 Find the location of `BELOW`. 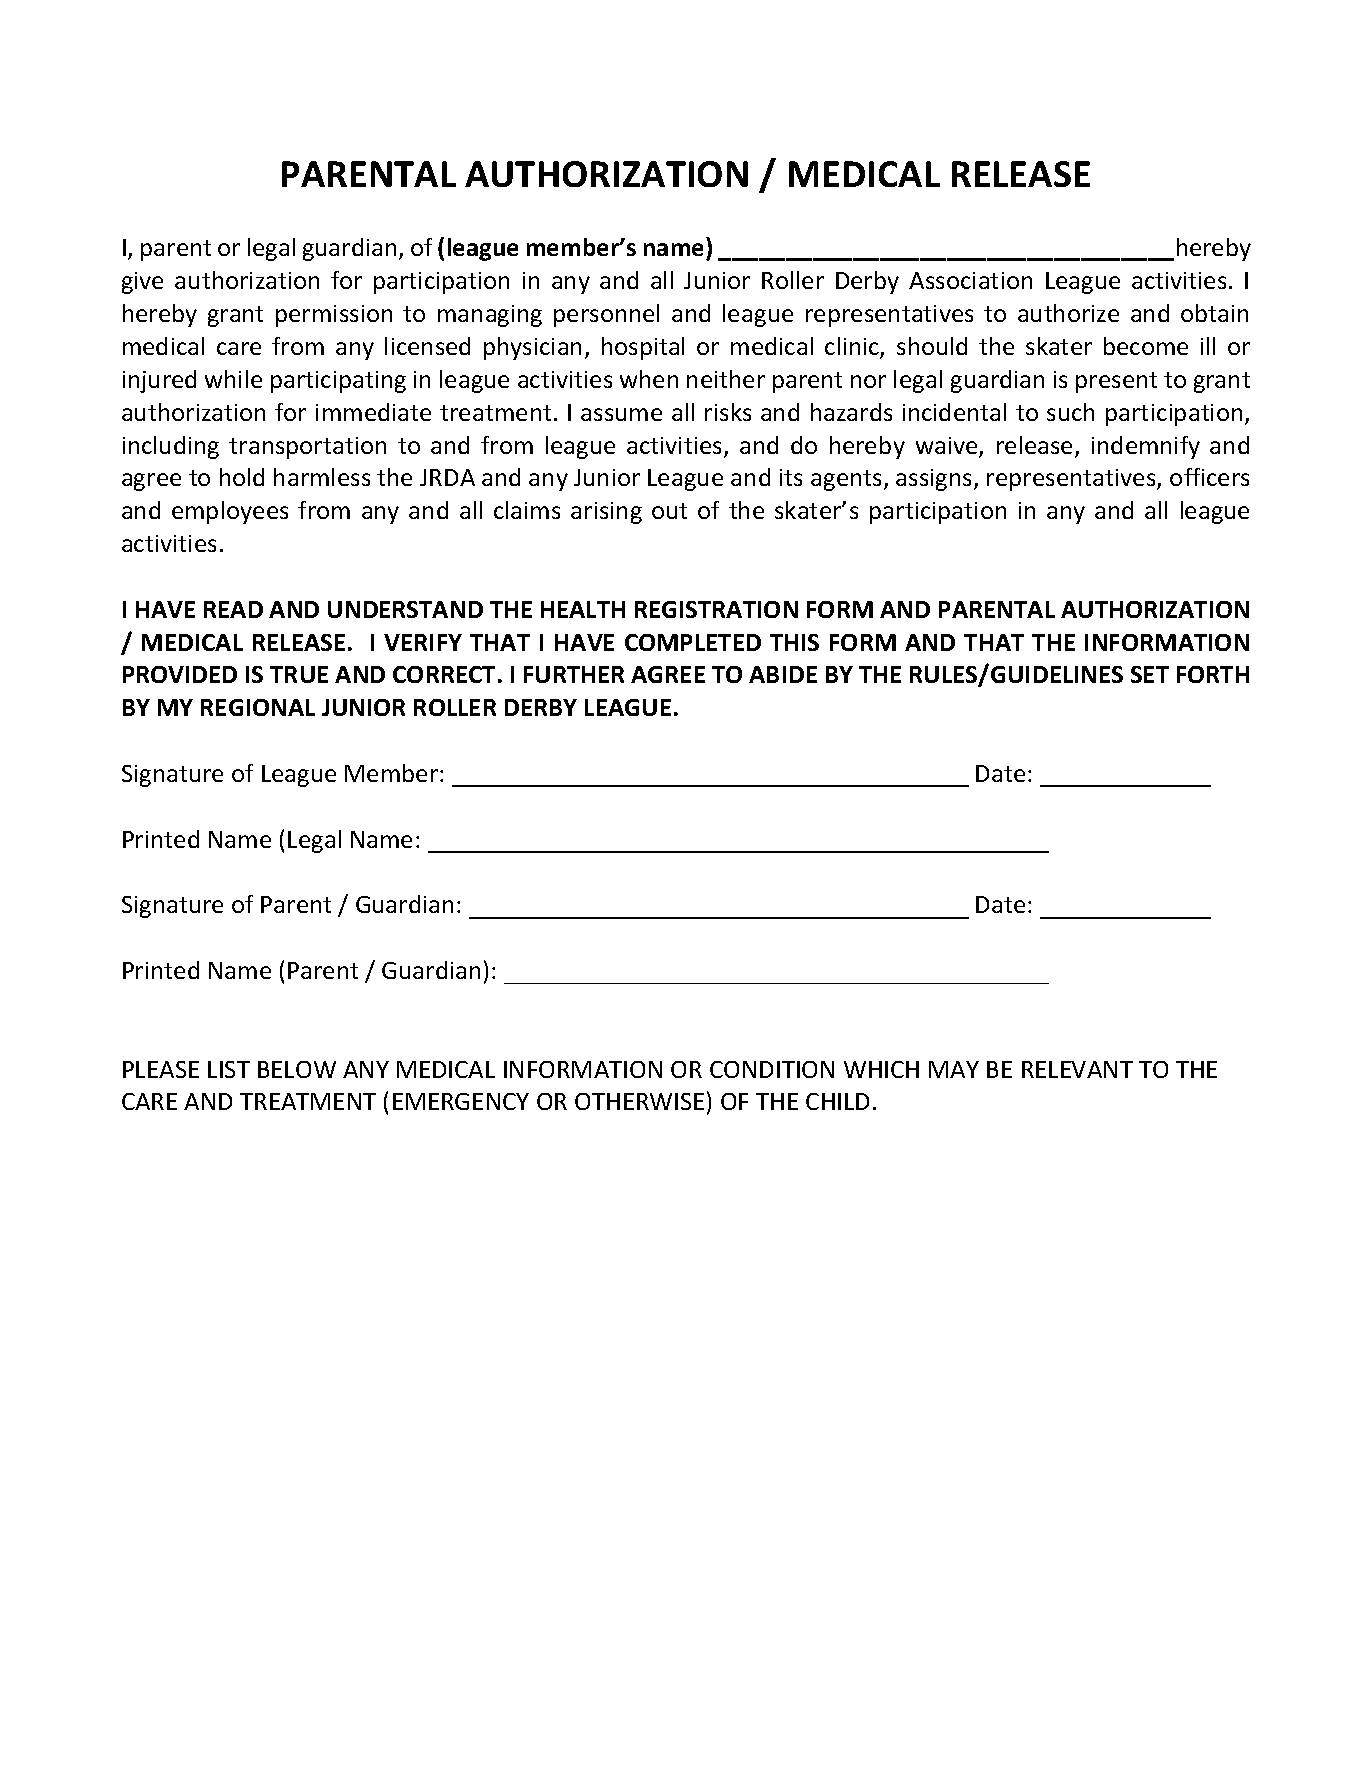

BELOW is located at coordinates (297, 1069).
